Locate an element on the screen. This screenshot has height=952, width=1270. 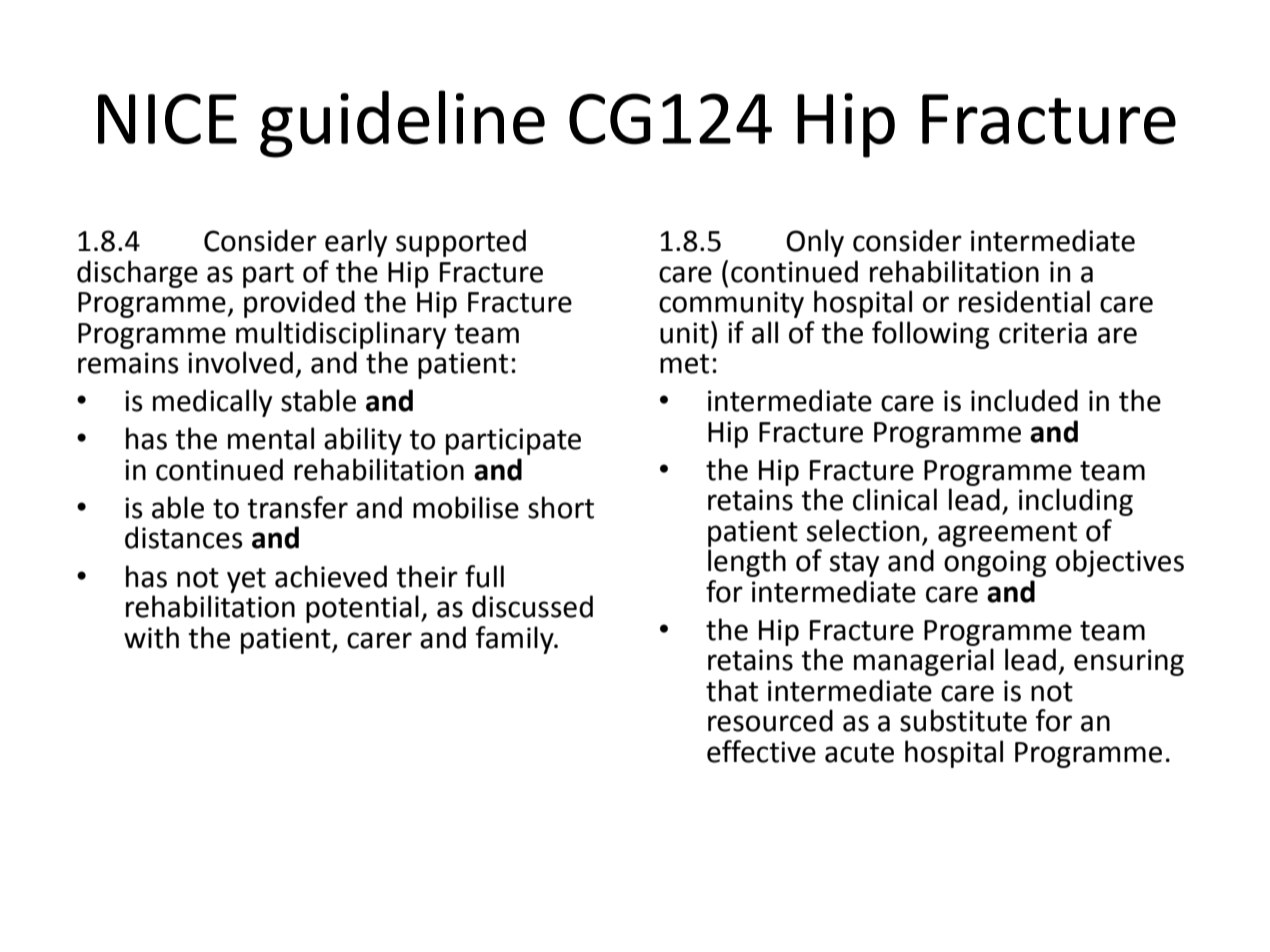
distances is located at coordinates (184, 537).
